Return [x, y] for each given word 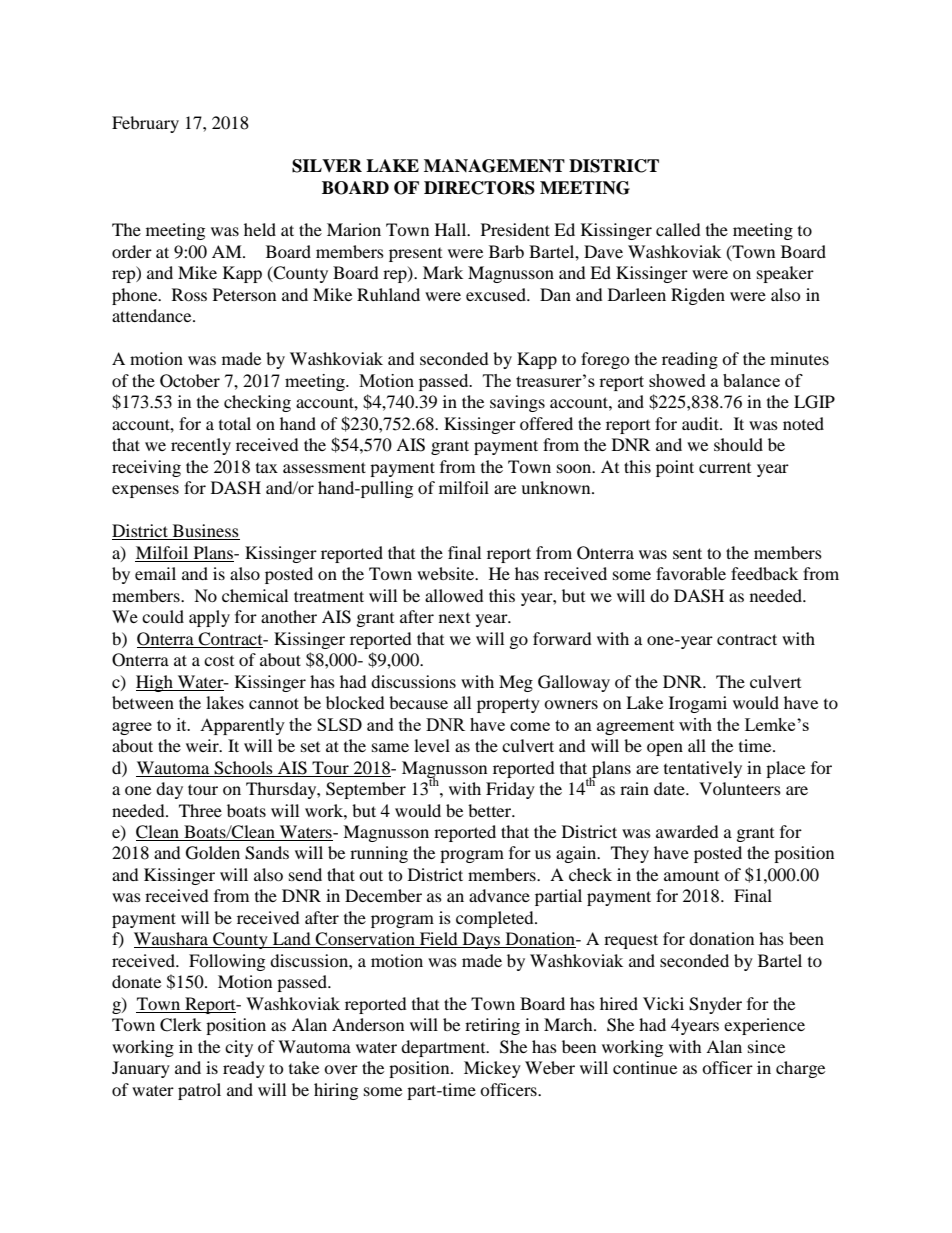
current [725, 468]
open [665, 749]
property [508, 705]
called [678, 229]
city [239, 1048]
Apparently [242, 726]
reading [690, 360]
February [145, 124]
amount [691, 876]
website [447, 573]
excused [497, 294]
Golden [213, 853]
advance [499, 895]
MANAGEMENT [494, 166]
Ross [189, 294]
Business [205, 532]
